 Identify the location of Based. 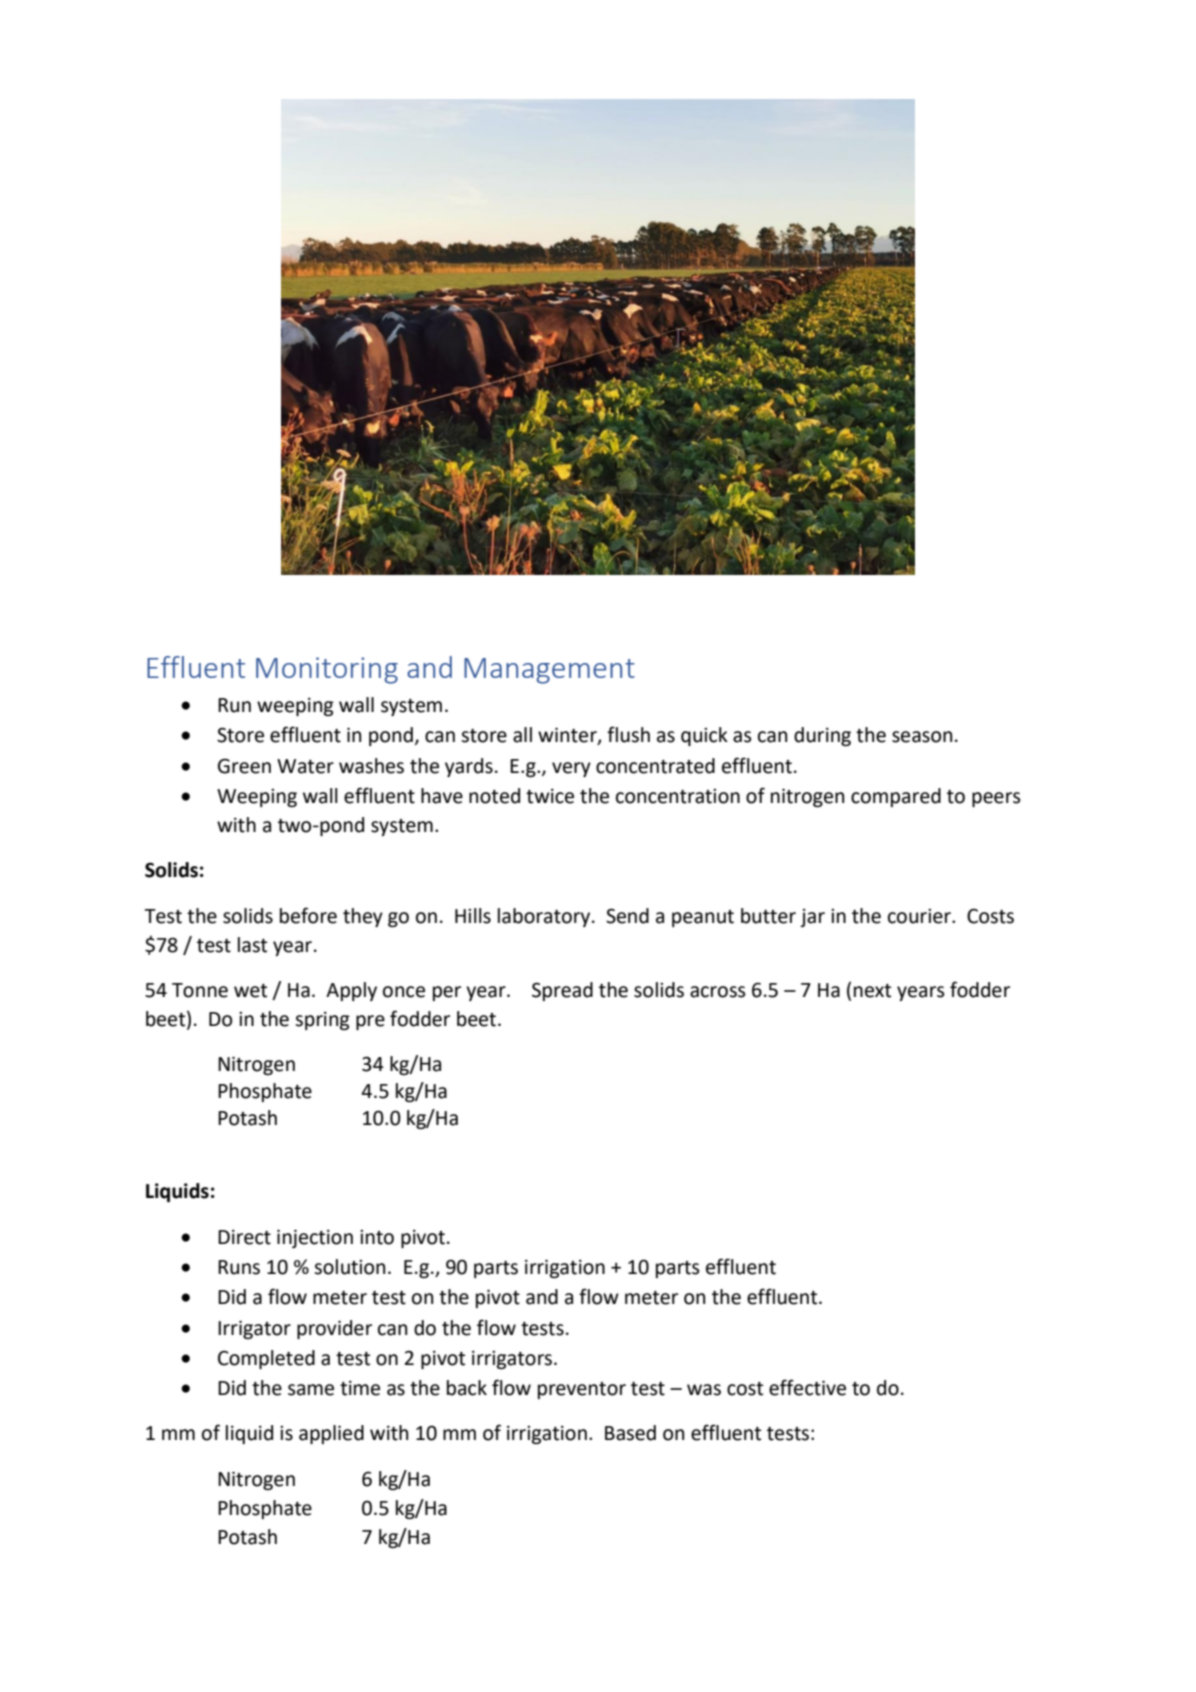
(630, 1433).
